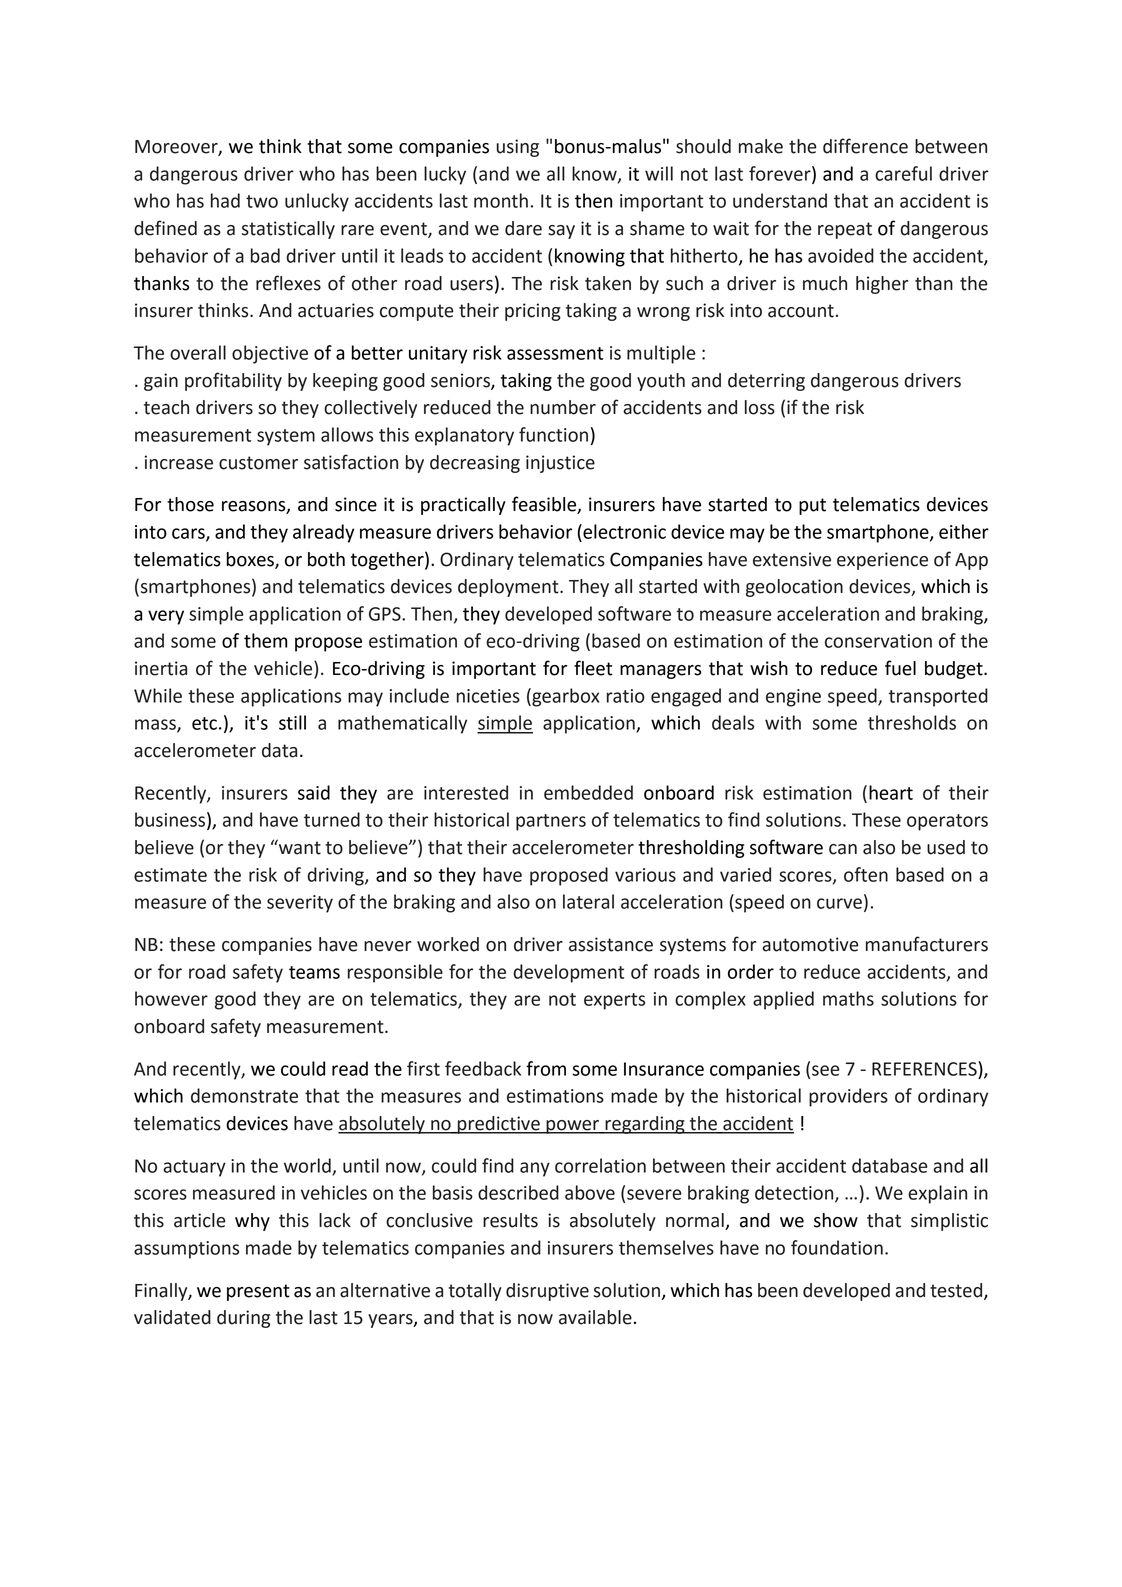 Image resolution: width=1122 pixels, height=1587 pixels. I want to click on present, so click(258, 1292).
